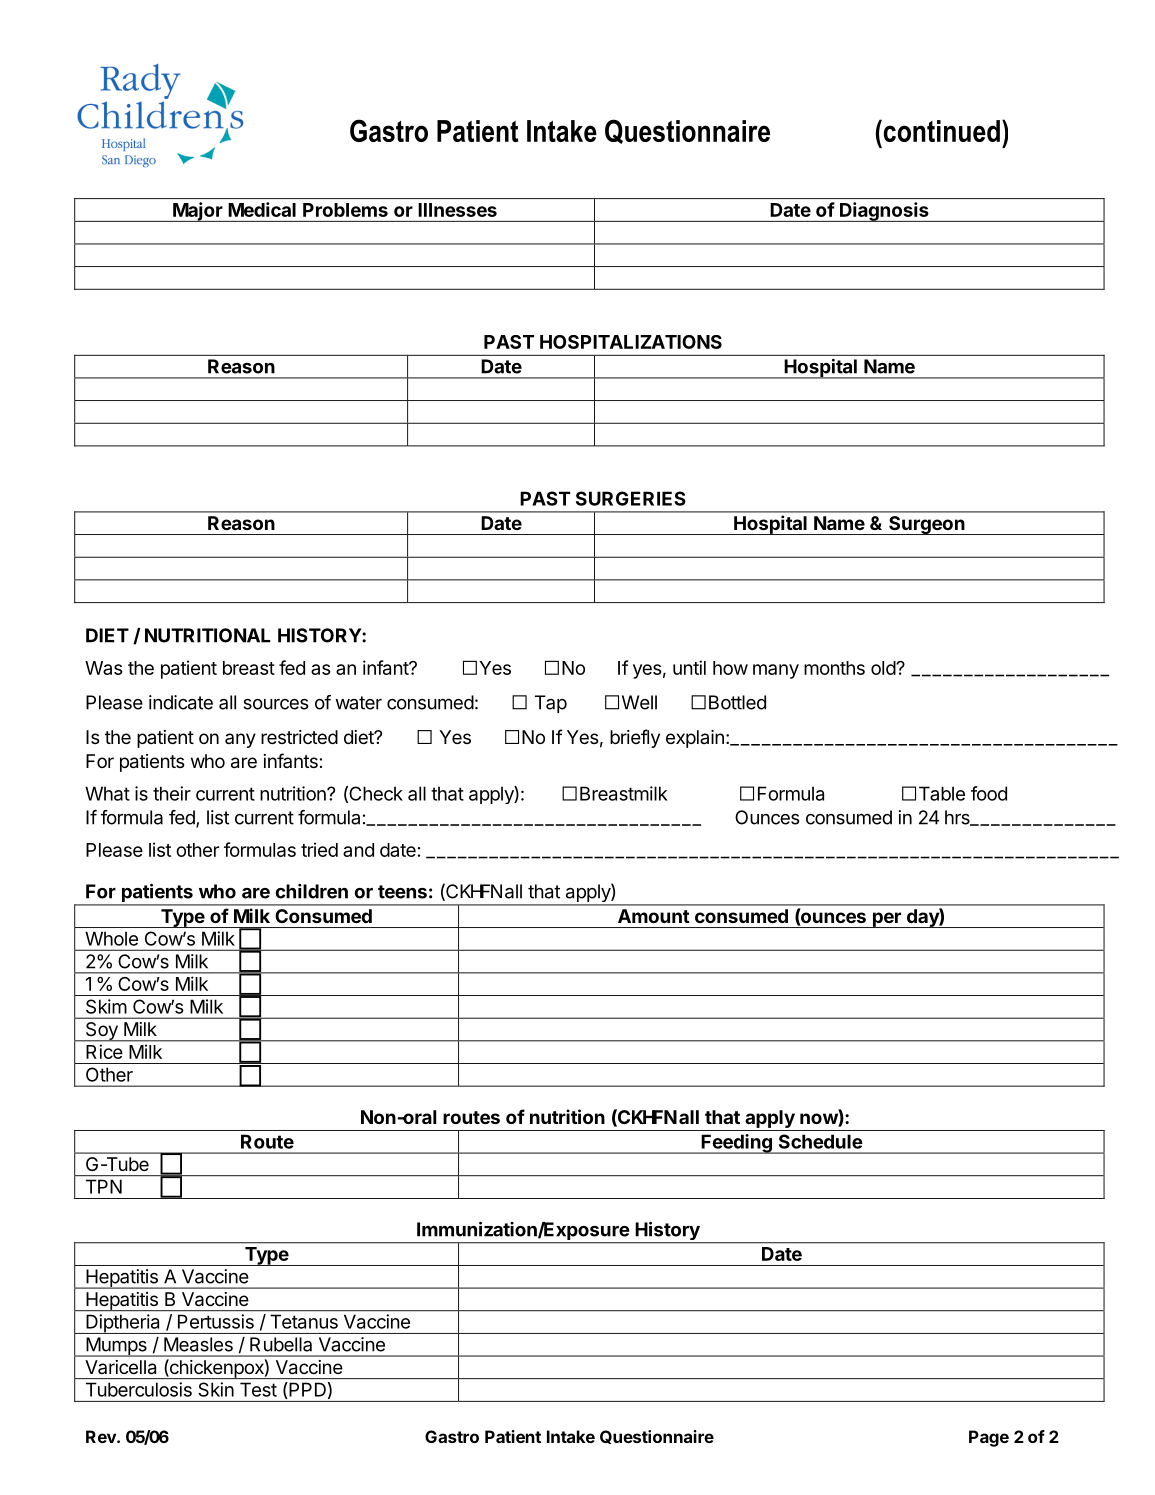 This page has width=1155, height=1495. I want to click on briefly, so click(635, 738).
